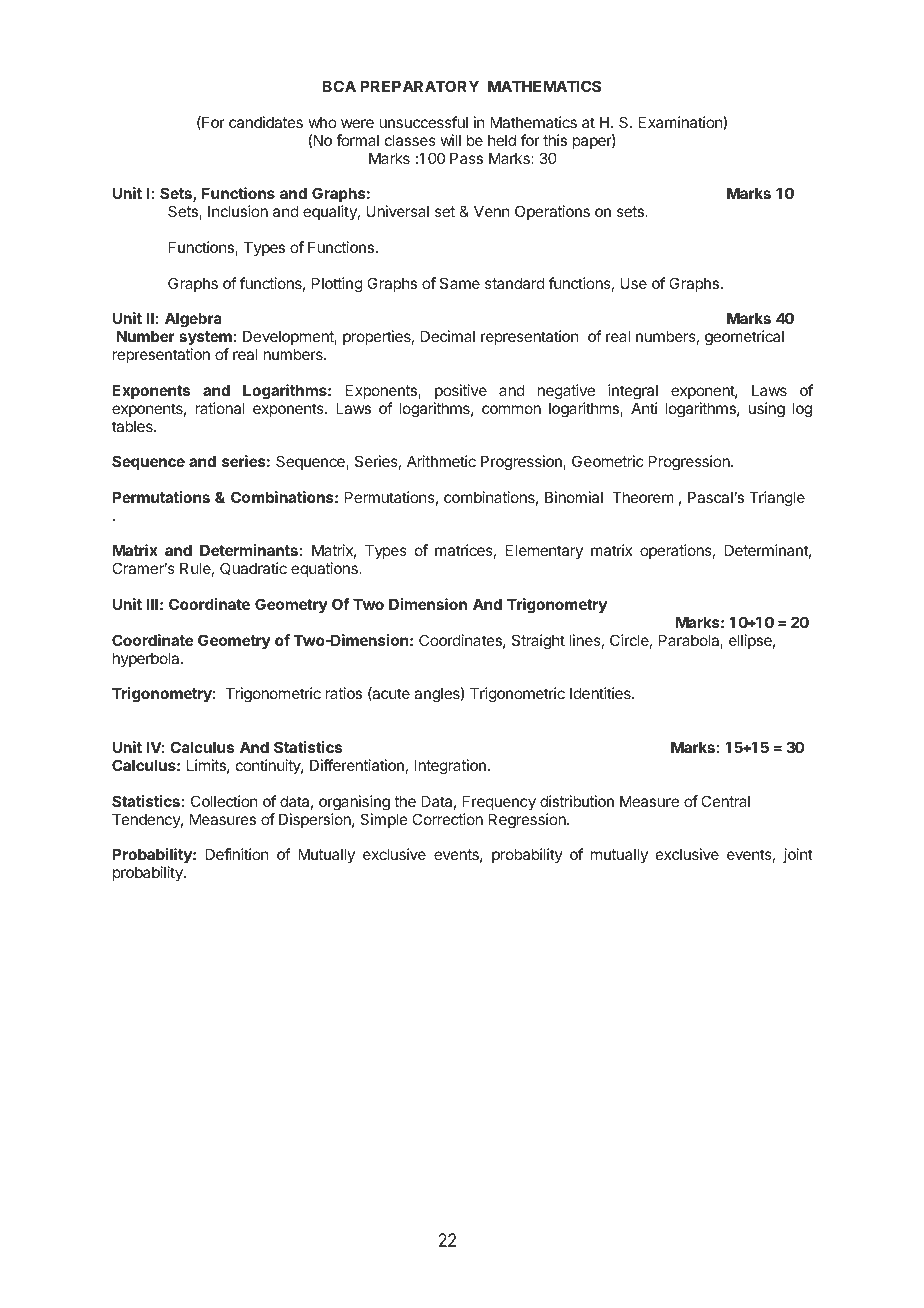 The height and width of the screenshot is (1308, 924). I want to click on Definition, so click(237, 854).
